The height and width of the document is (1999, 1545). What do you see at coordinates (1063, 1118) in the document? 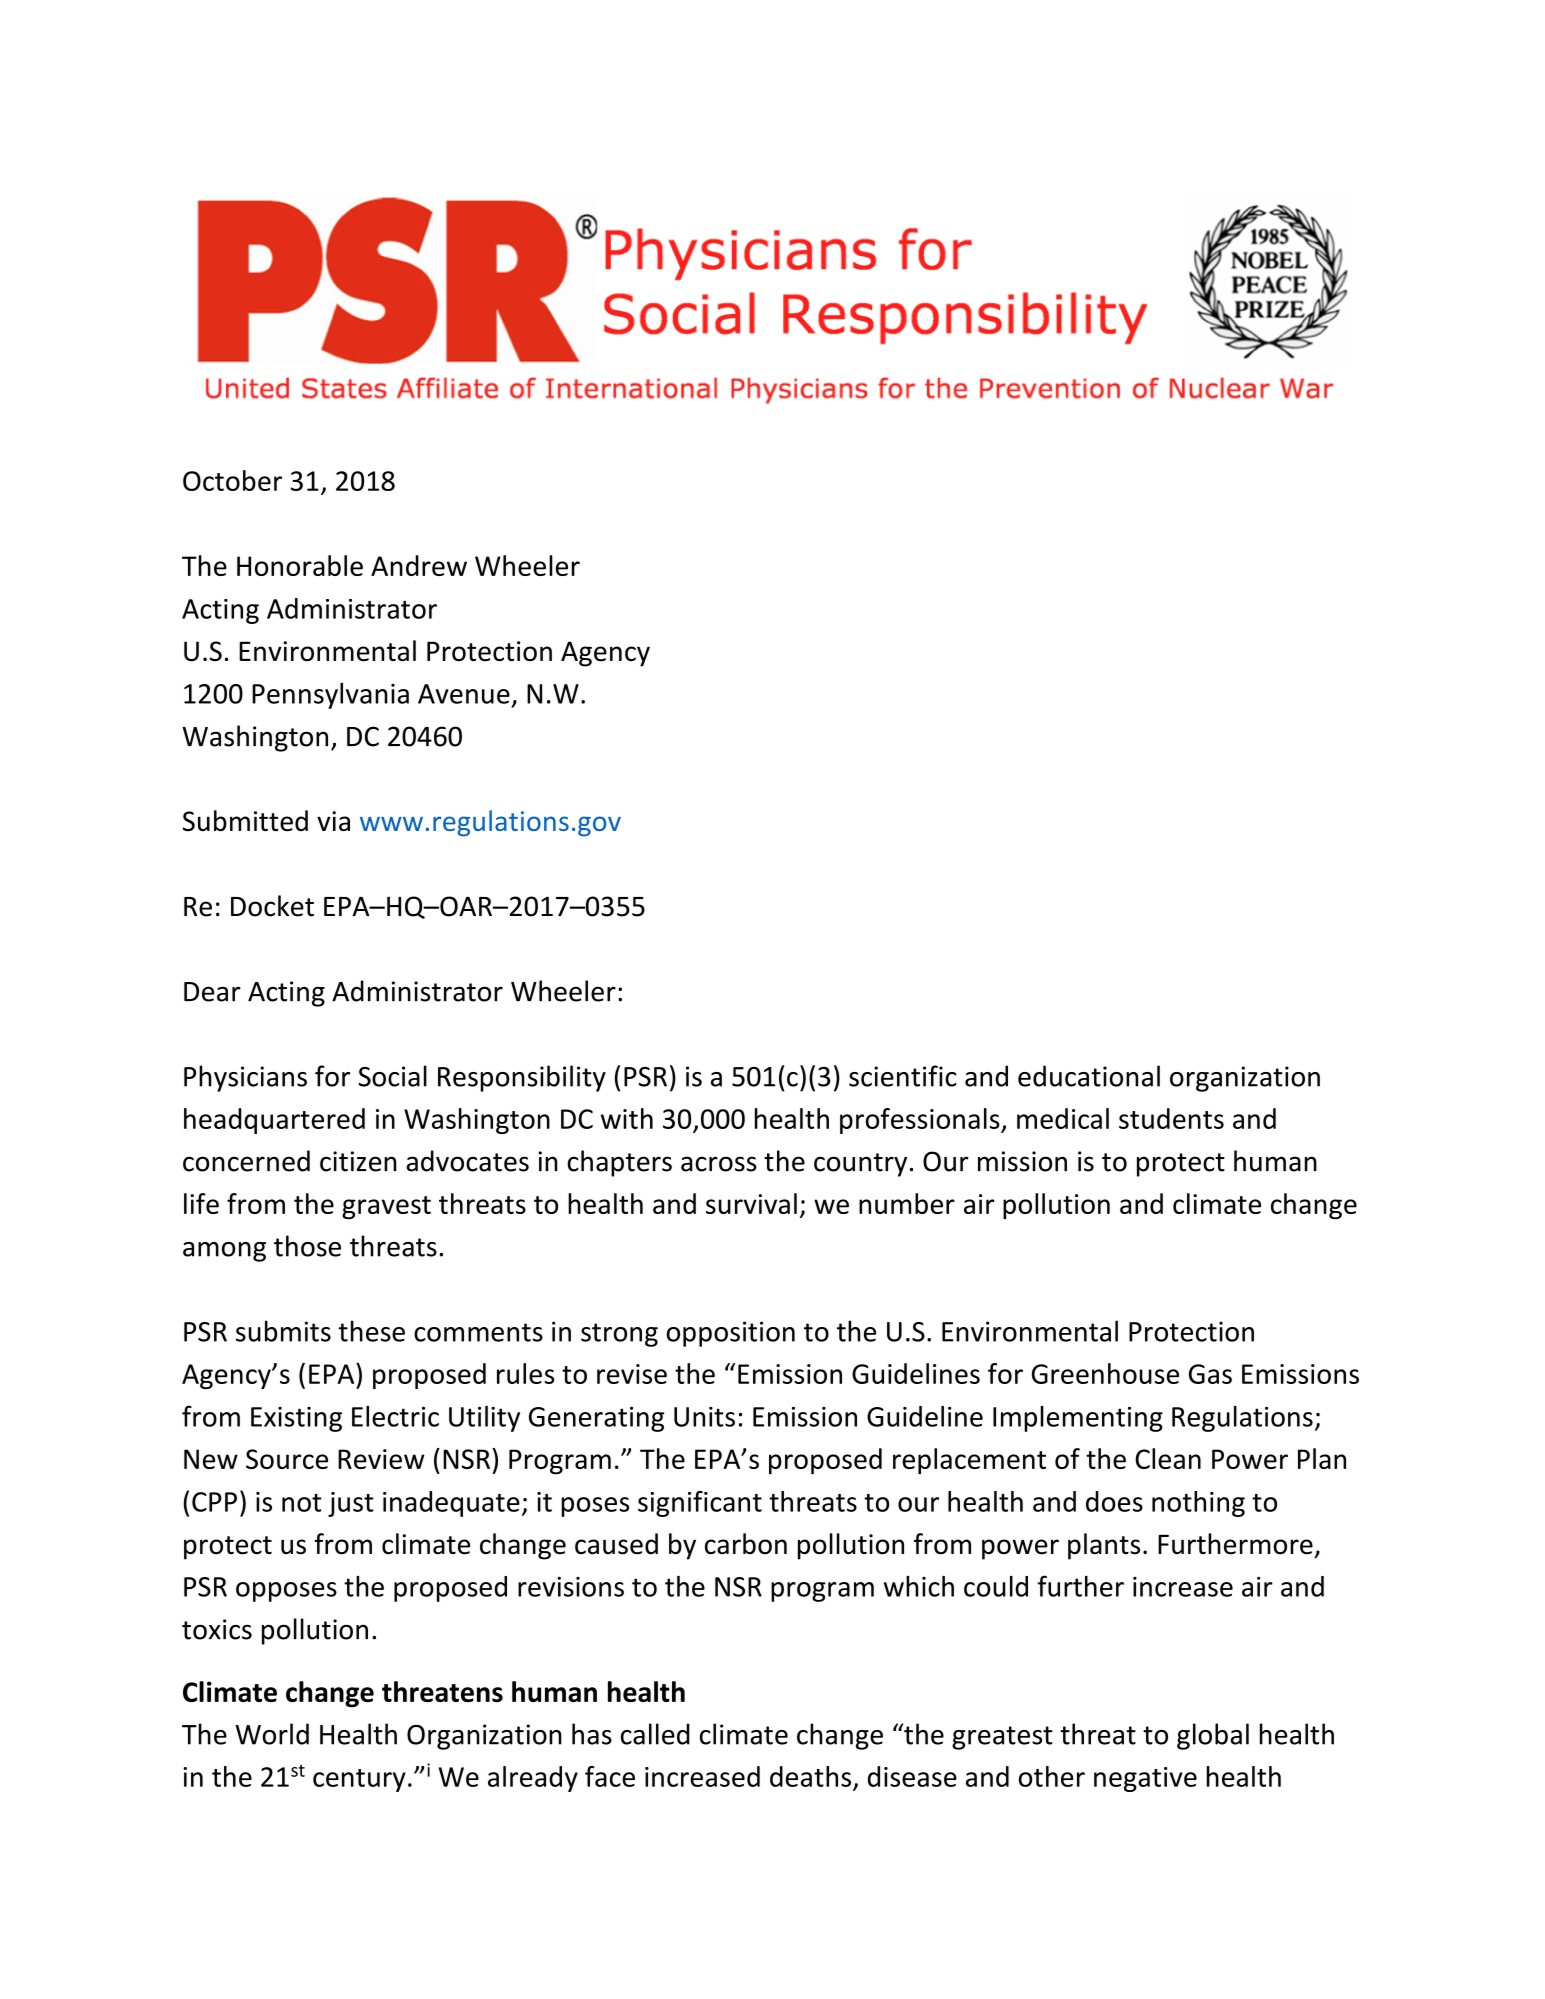
I see `medical` at bounding box center [1063, 1118].
